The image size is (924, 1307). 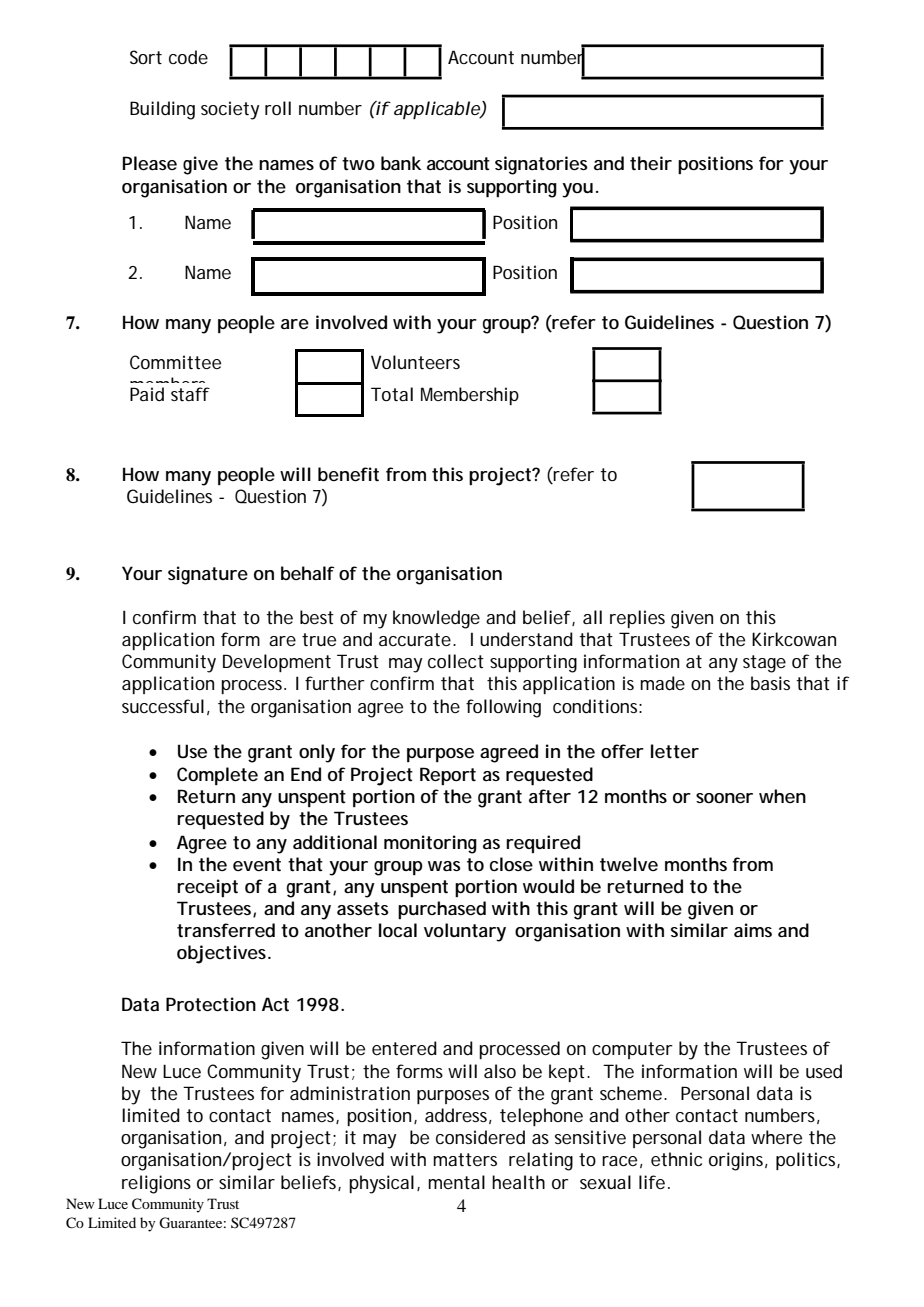 I want to click on applicable, so click(x=438, y=110).
